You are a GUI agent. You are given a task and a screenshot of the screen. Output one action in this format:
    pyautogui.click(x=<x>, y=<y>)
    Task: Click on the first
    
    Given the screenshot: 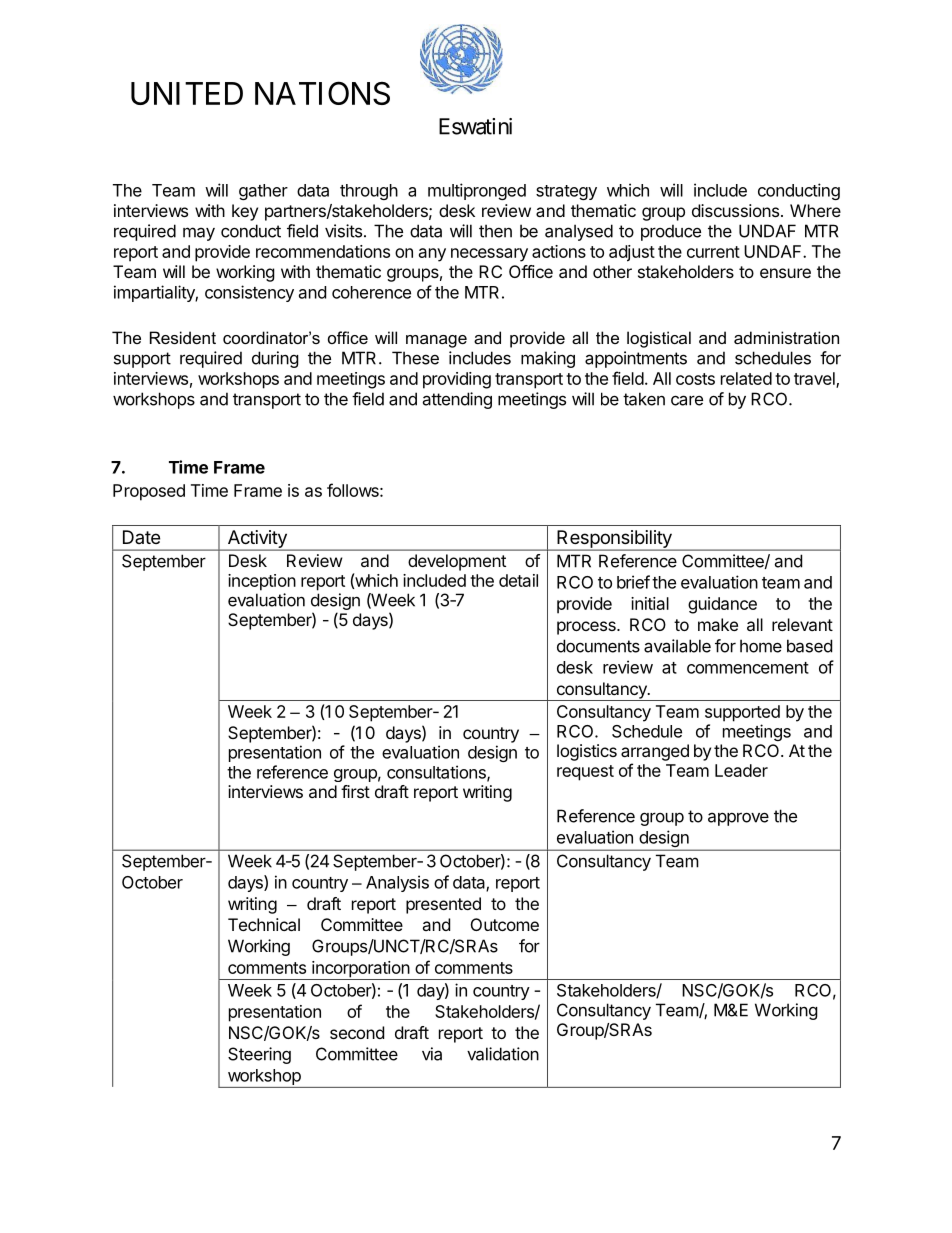 What is the action you would take?
    pyautogui.click(x=355, y=791)
